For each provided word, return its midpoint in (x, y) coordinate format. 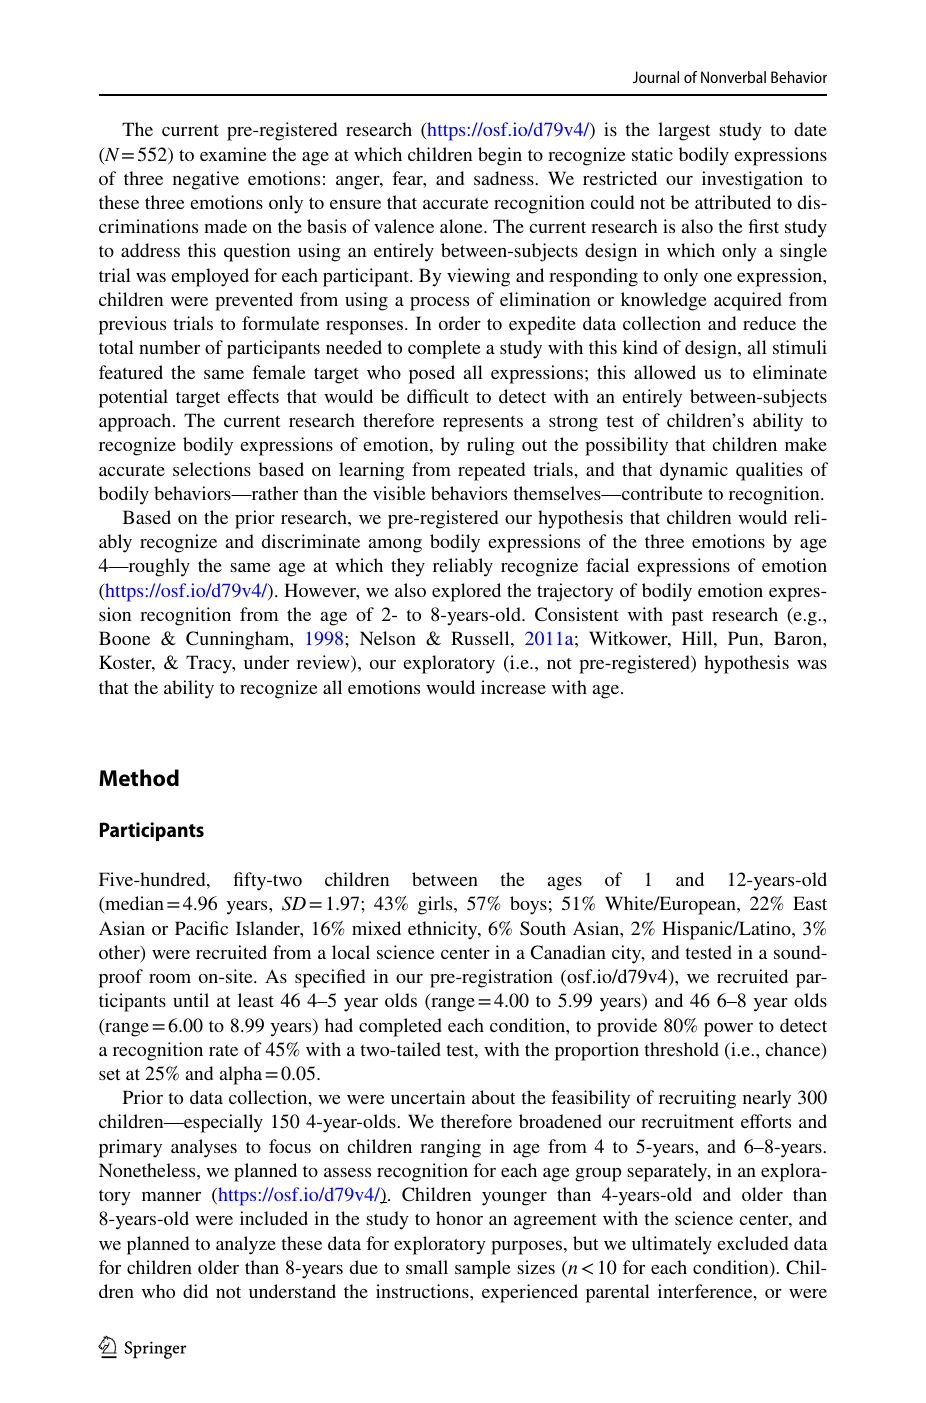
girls (436, 905)
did (195, 1291)
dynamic (694, 471)
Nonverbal (733, 77)
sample (482, 1269)
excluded (752, 1243)
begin (500, 156)
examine (233, 154)
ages (564, 884)
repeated (491, 471)
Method (139, 778)
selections (212, 469)
